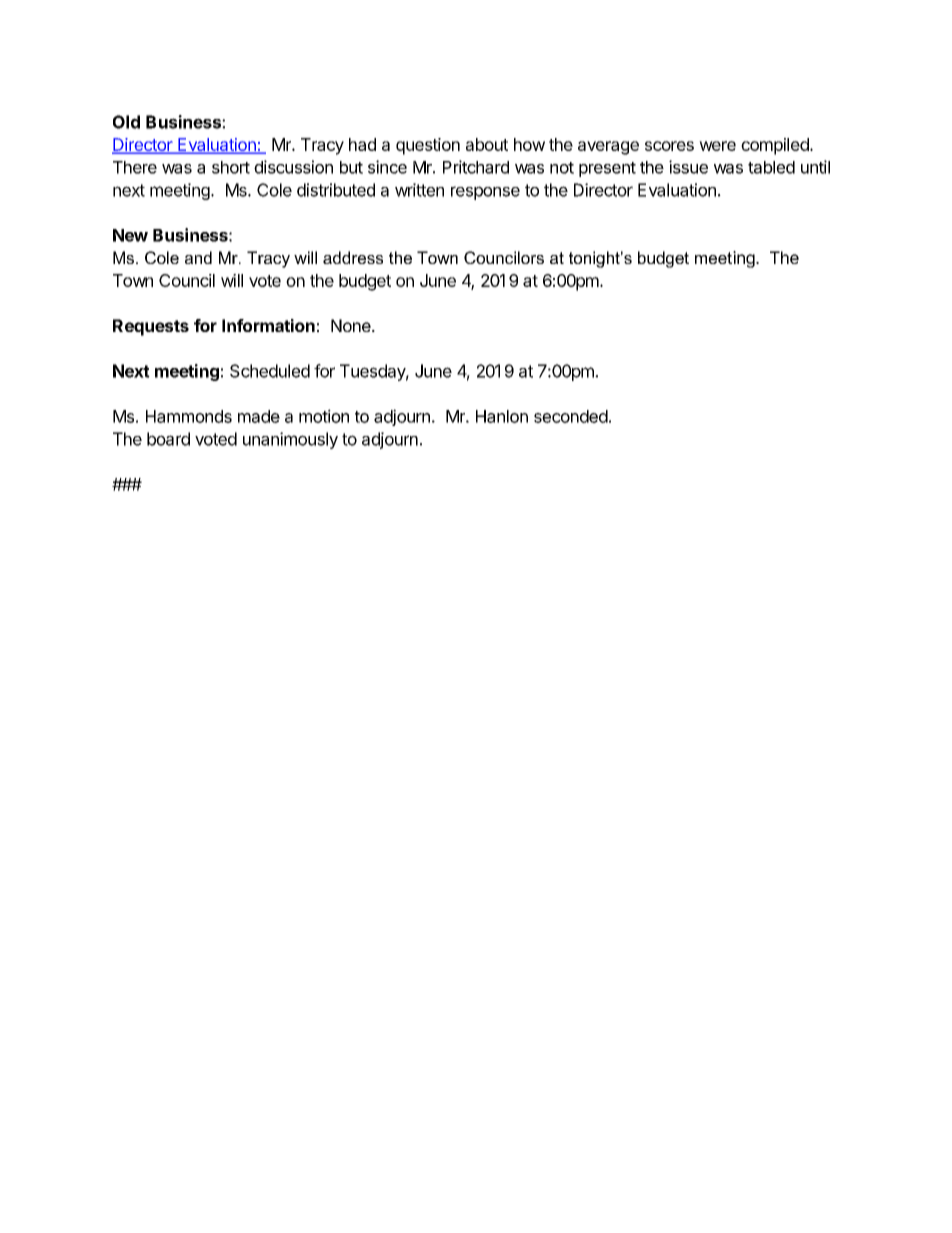 This screenshot has width=952, height=1233. I want to click on response, so click(485, 193).
